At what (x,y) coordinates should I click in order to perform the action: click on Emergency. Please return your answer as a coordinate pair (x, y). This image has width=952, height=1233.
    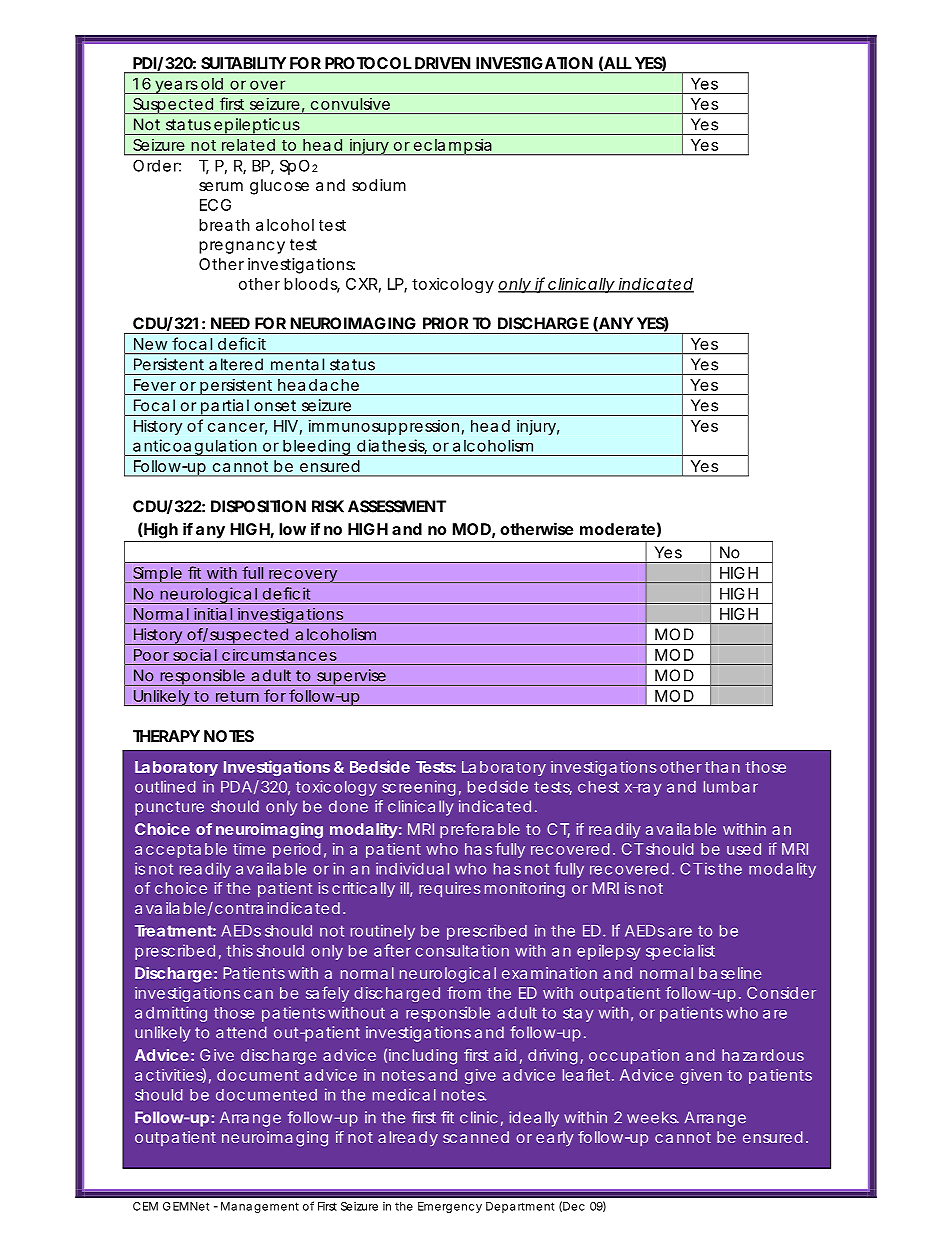
    Looking at the image, I should click on (450, 1207).
